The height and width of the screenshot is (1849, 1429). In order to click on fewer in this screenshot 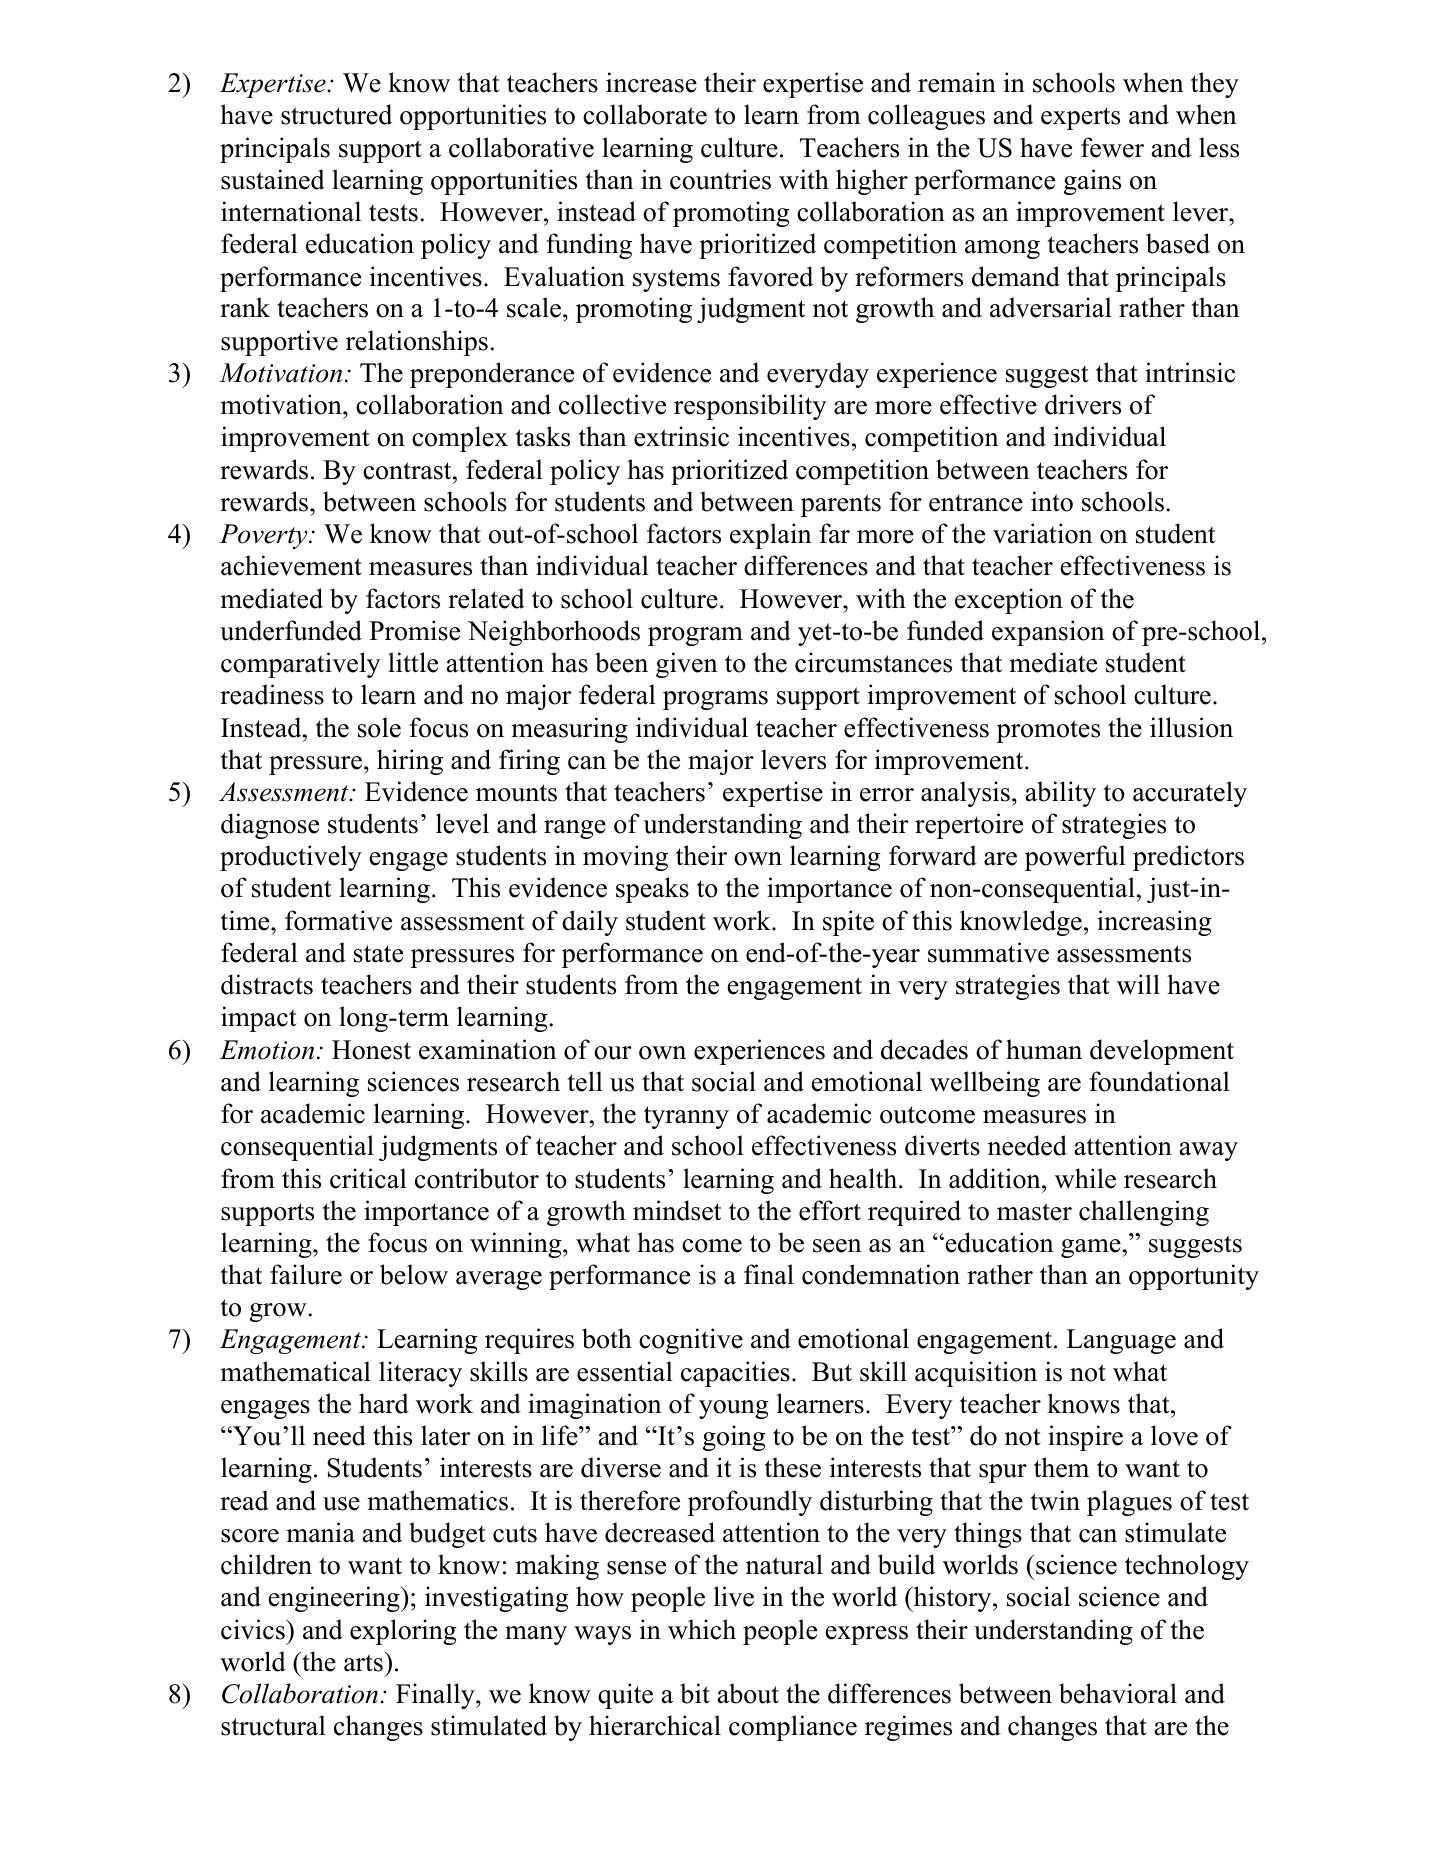, I will do `click(1112, 147)`.
